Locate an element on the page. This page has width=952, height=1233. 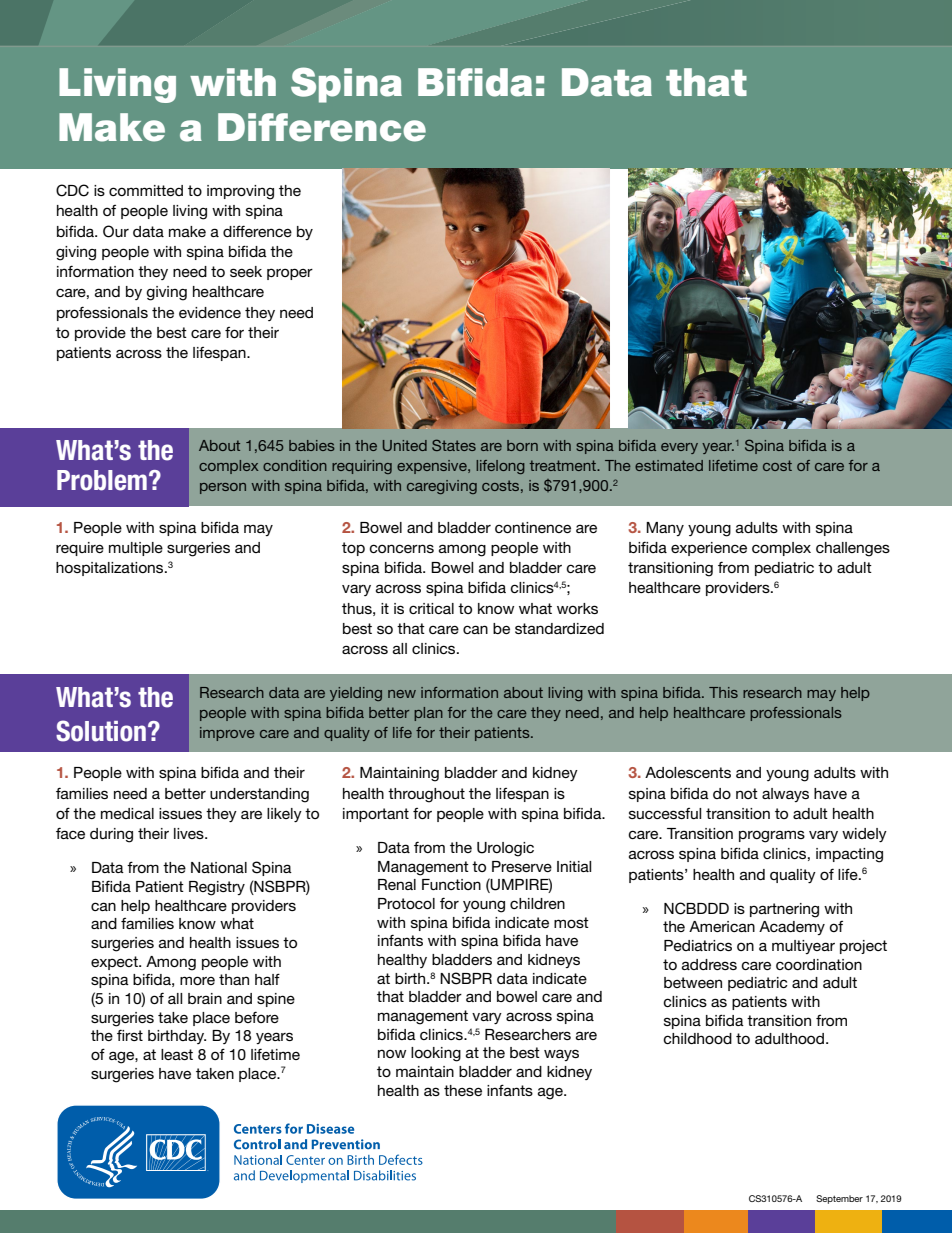
plan is located at coordinates (428, 714).
